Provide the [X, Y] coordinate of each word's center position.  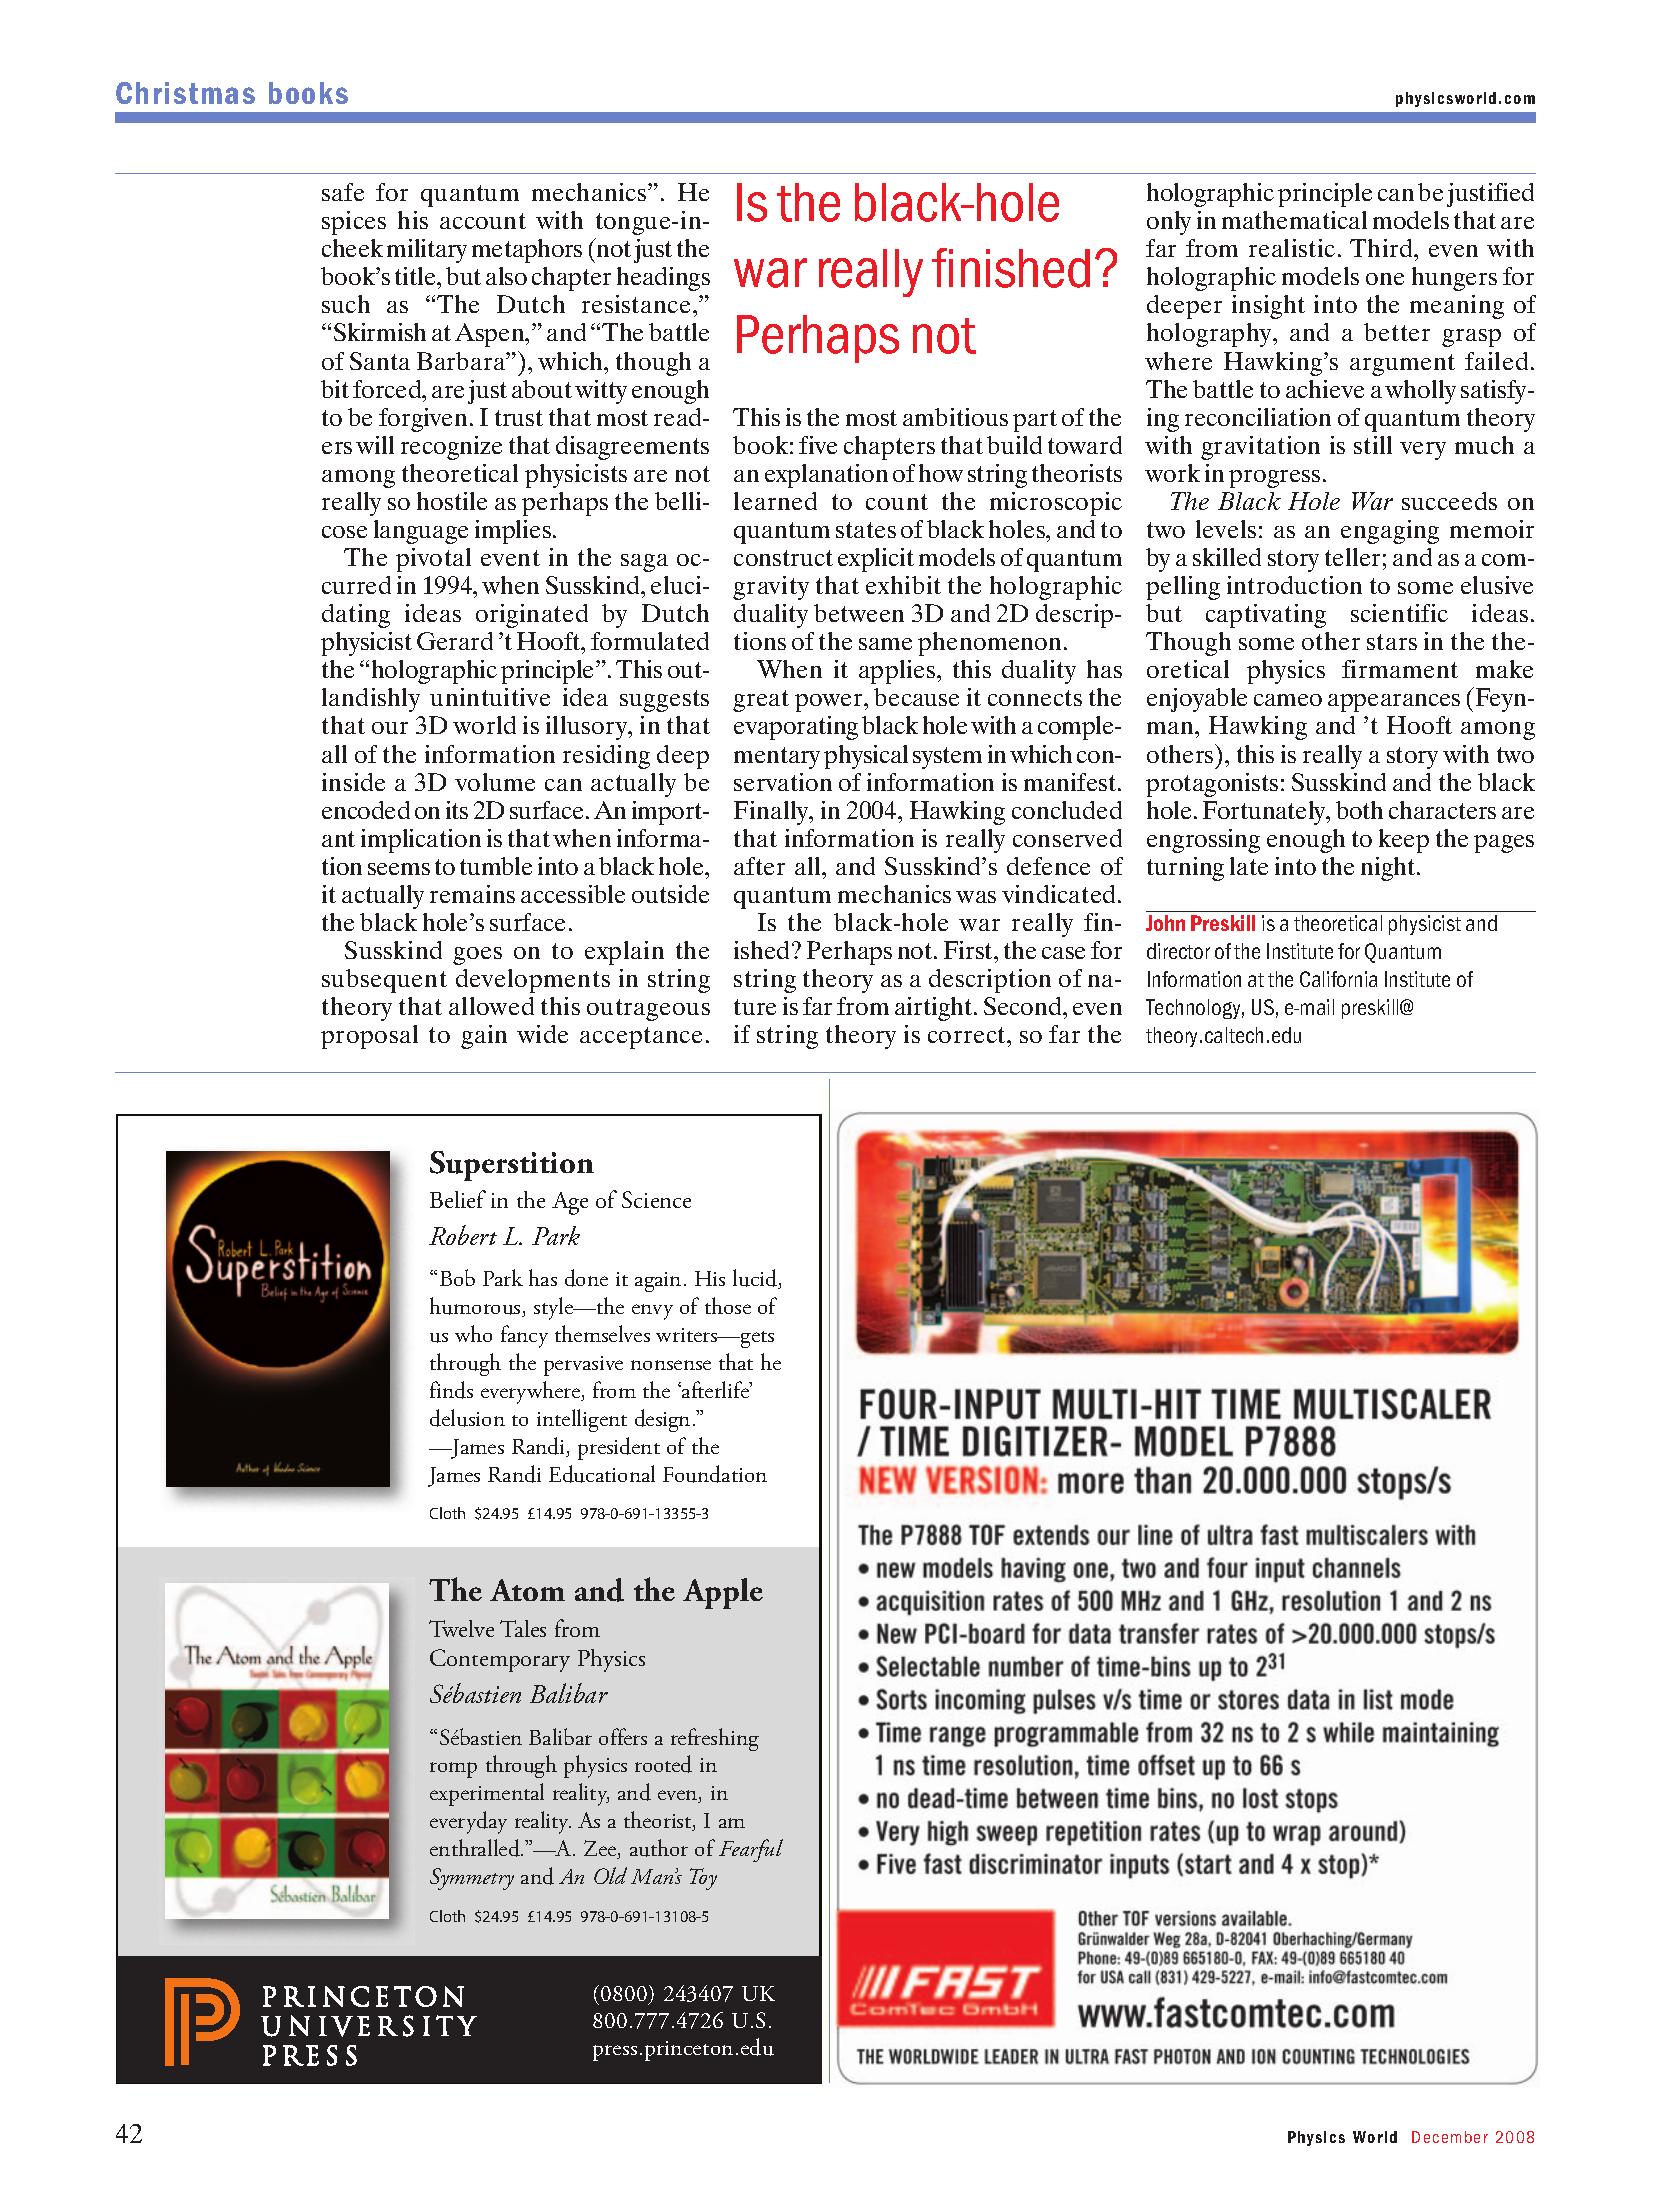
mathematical [1294, 220]
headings [663, 279]
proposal [369, 1037]
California [1338, 979]
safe [343, 192]
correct [968, 1035]
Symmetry [472, 1879]
